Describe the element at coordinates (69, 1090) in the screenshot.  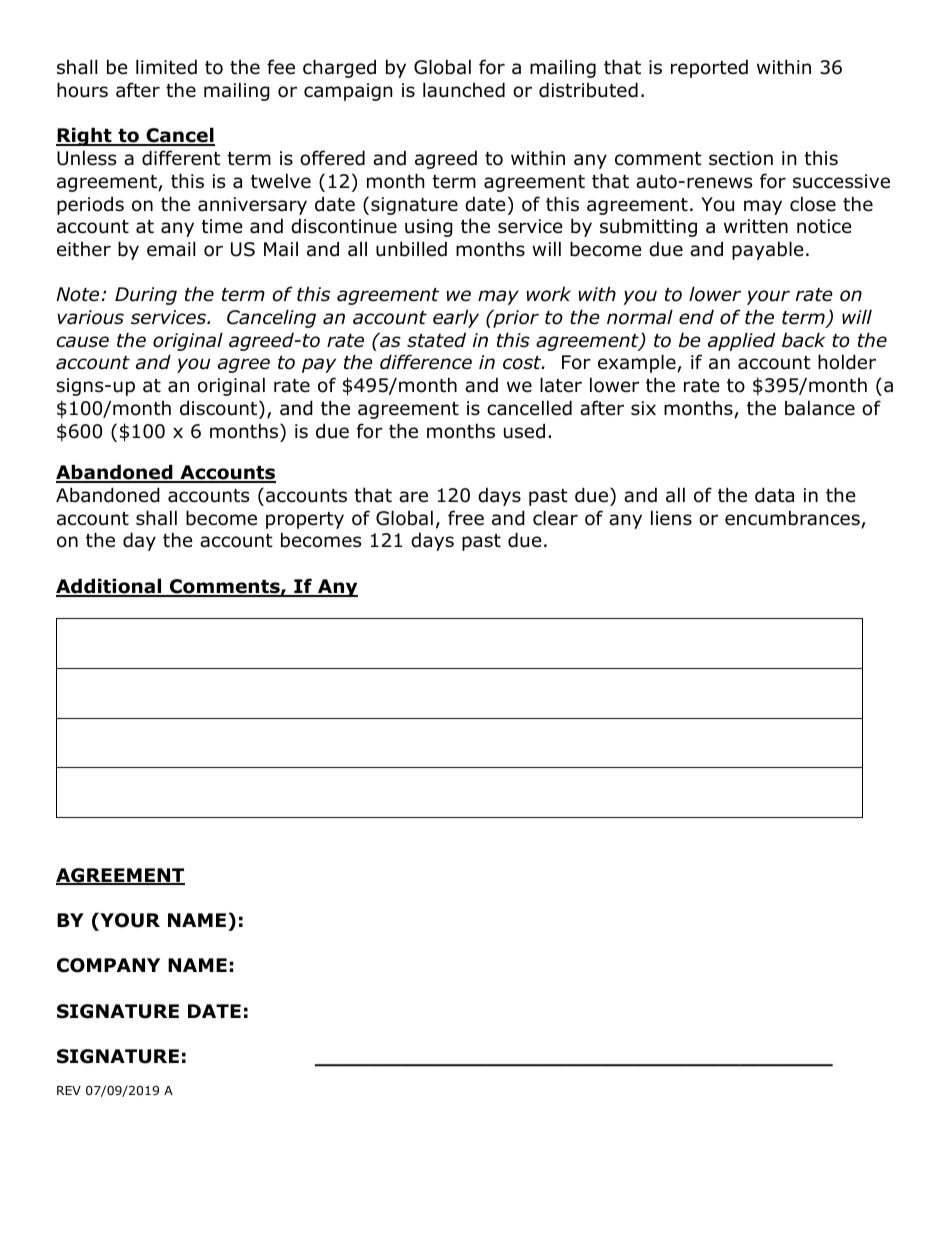
I see `REV` at that location.
